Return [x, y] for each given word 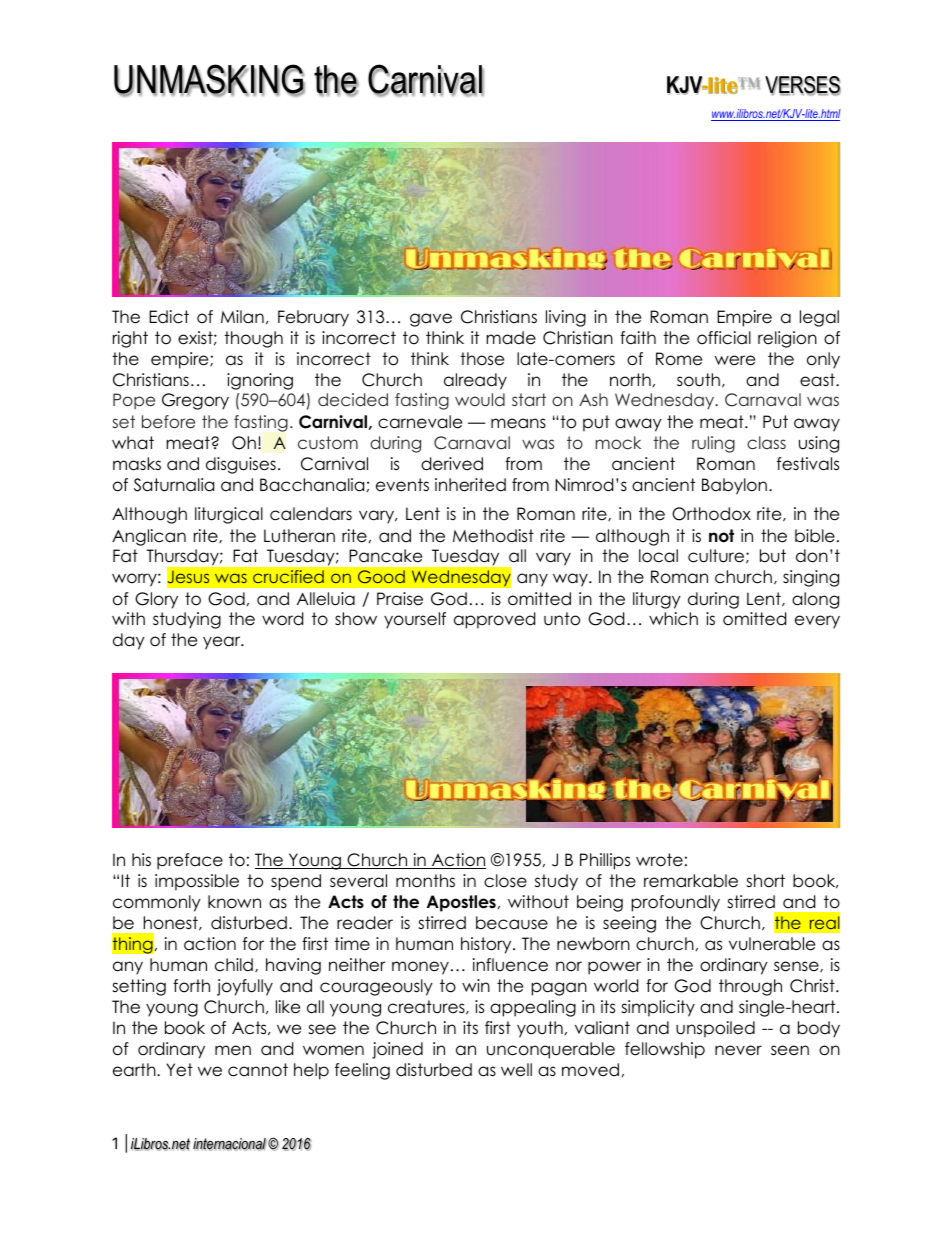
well [516, 1070]
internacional [230, 1144]
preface [190, 861]
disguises [241, 465]
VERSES [803, 86]
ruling [713, 444]
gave [431, 320]
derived [452, 464]
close [505, 881]
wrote [659, 860]
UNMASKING [209, 80]
